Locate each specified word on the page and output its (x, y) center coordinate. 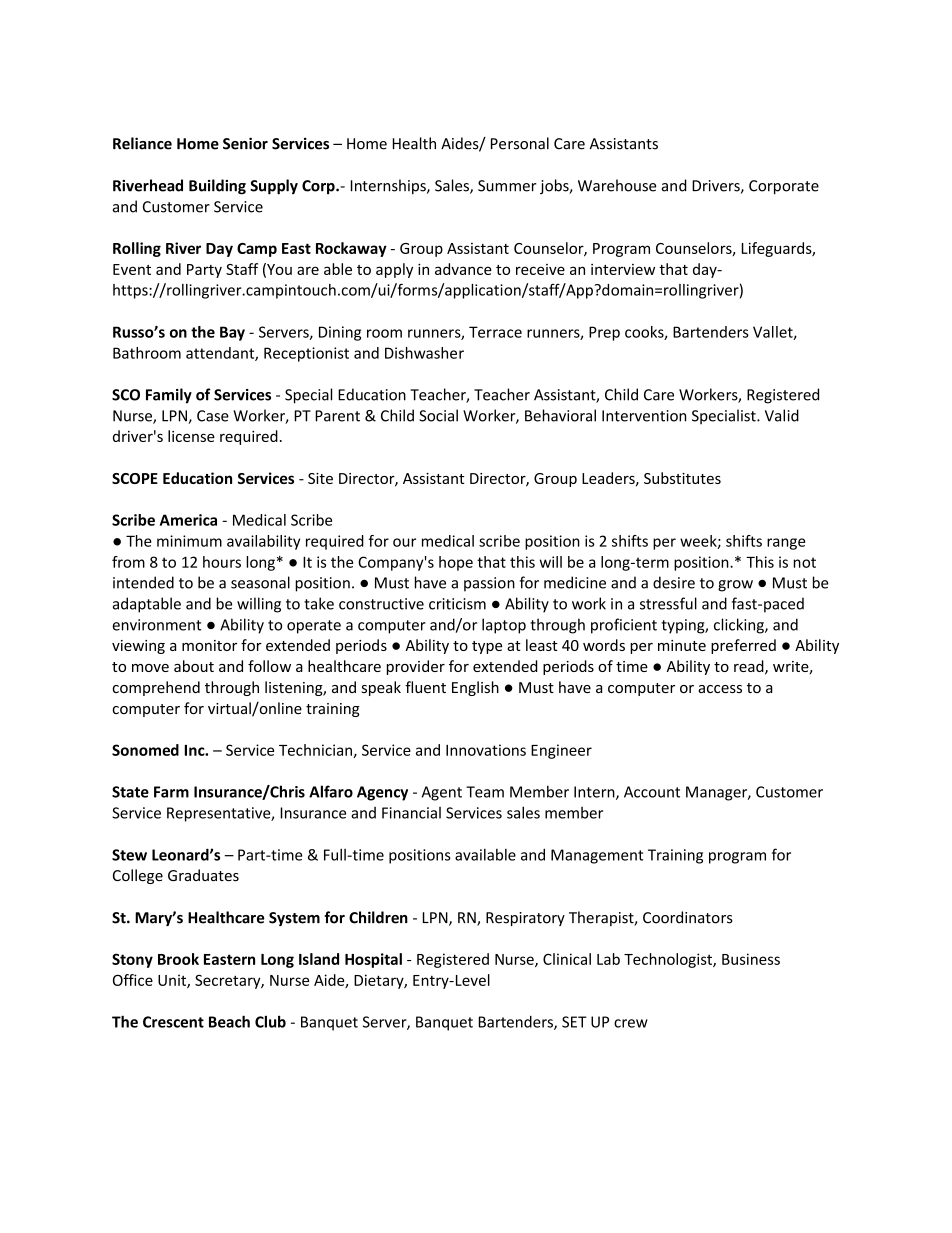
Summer (507, 186)
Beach (229, 1021)
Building (217, 187)
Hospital (373, 960)
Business (751, 959)
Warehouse (617, 185)
